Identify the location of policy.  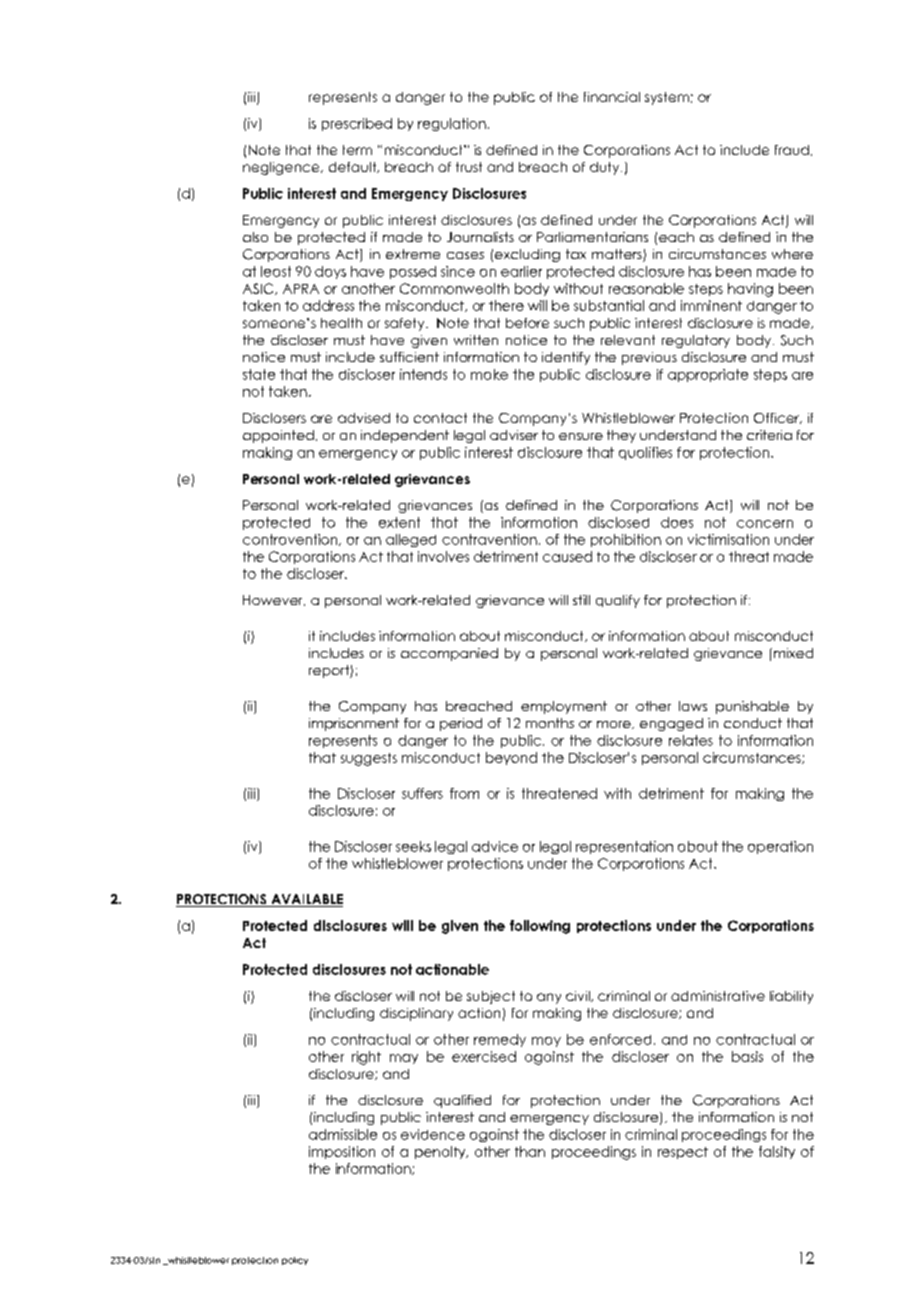
(295, 1261).
